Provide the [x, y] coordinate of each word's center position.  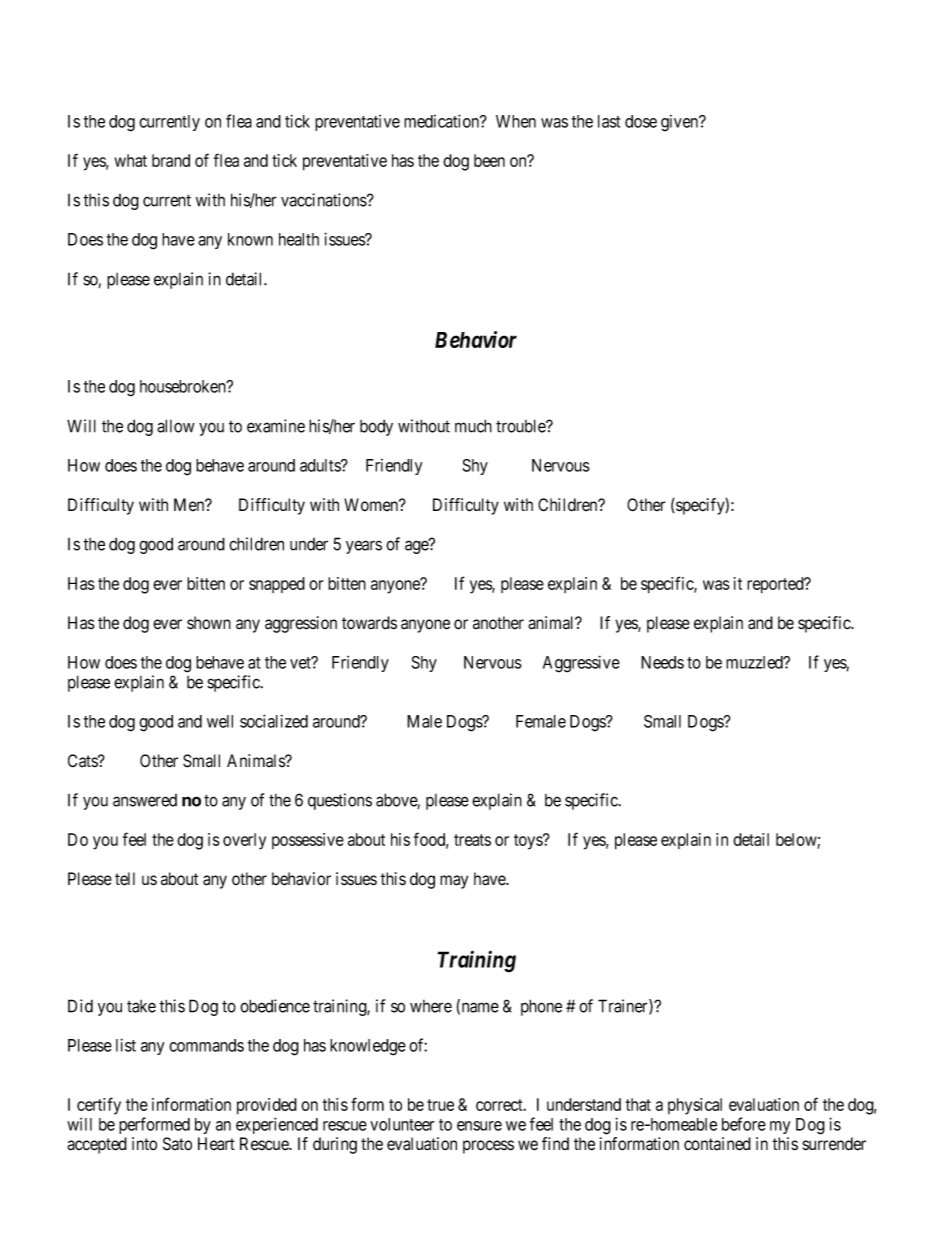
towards [369, 623]
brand [171, 160]
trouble [521, 426]
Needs [662, 662]
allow [176, 426]
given [681, 123]
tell [125, 879]
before [744, 1124]
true [440, 1105]
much [473, 426]
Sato [177, 1144]
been [489, 160]
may [454, 882]
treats [472, 840]
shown [209, 623]
